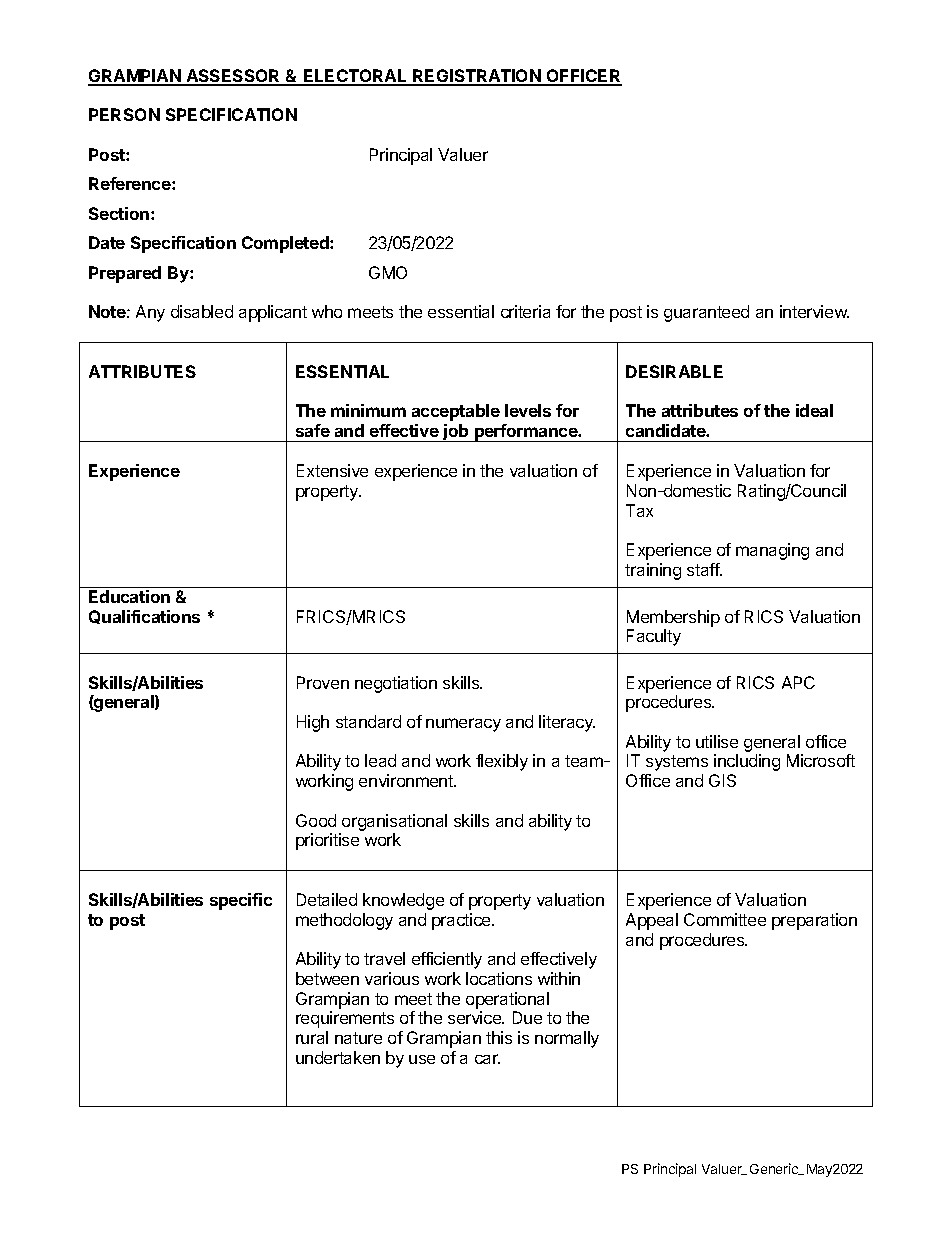 Image resolution: width=952 pixels, height=1233 pixels. Describe the element at coordinates (233, 77) in the screenshot. I see `ASSESSOR` at that location.
